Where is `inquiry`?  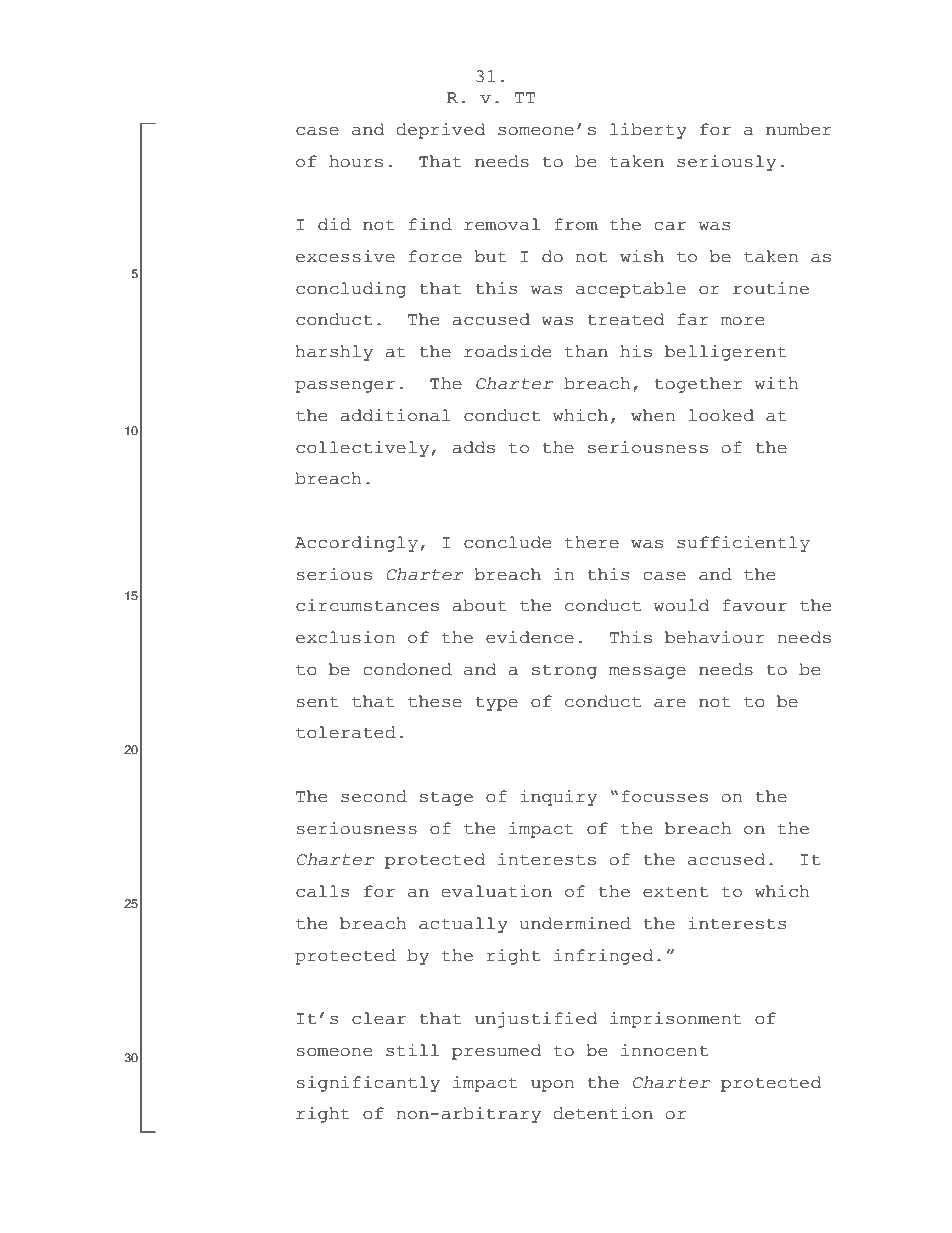 inquiry is located at coordinates (558, 798).
